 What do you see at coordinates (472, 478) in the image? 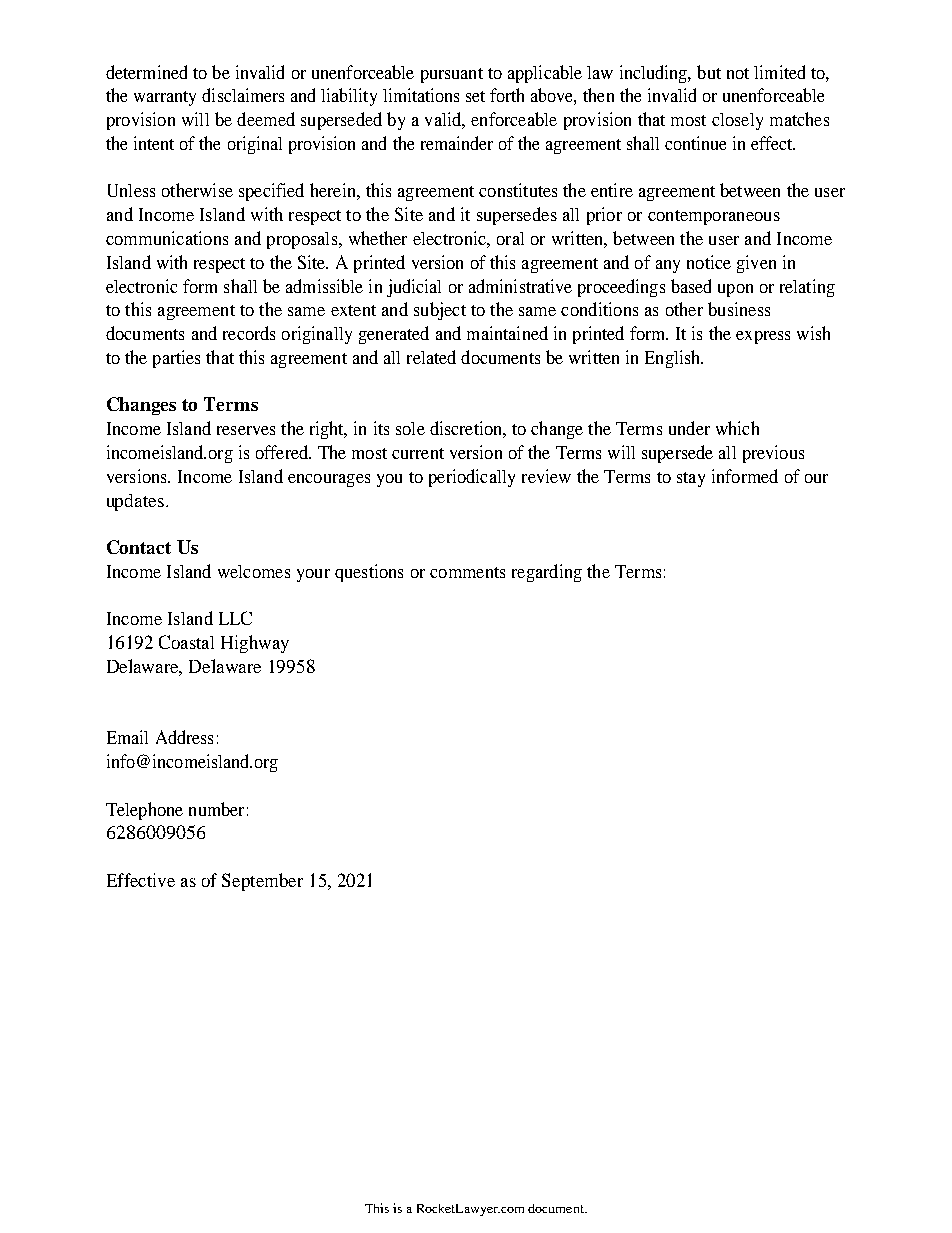
I see `periodically` at bounding box center [472, 478].
